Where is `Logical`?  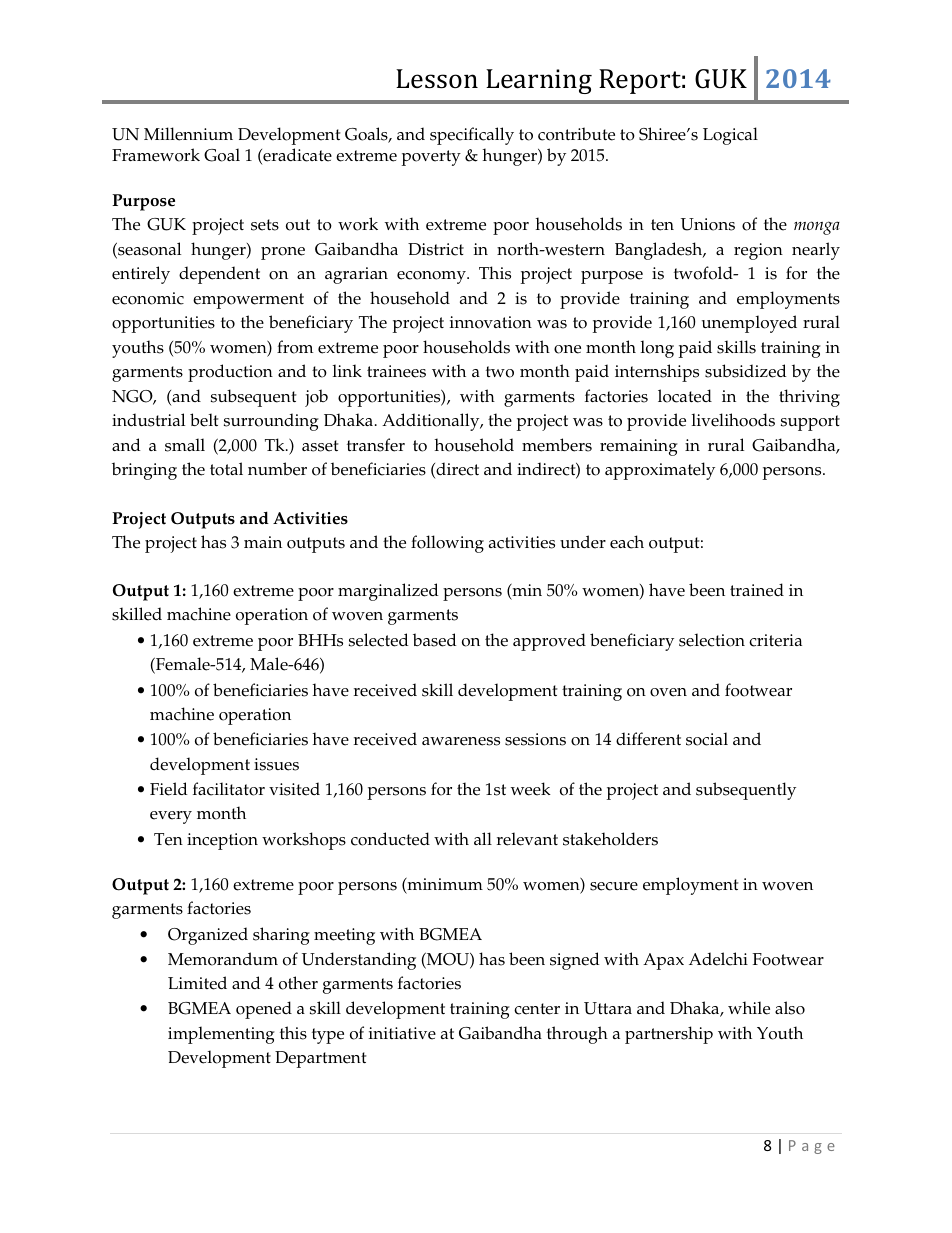 Logical is located at coordinates (730, 136).
